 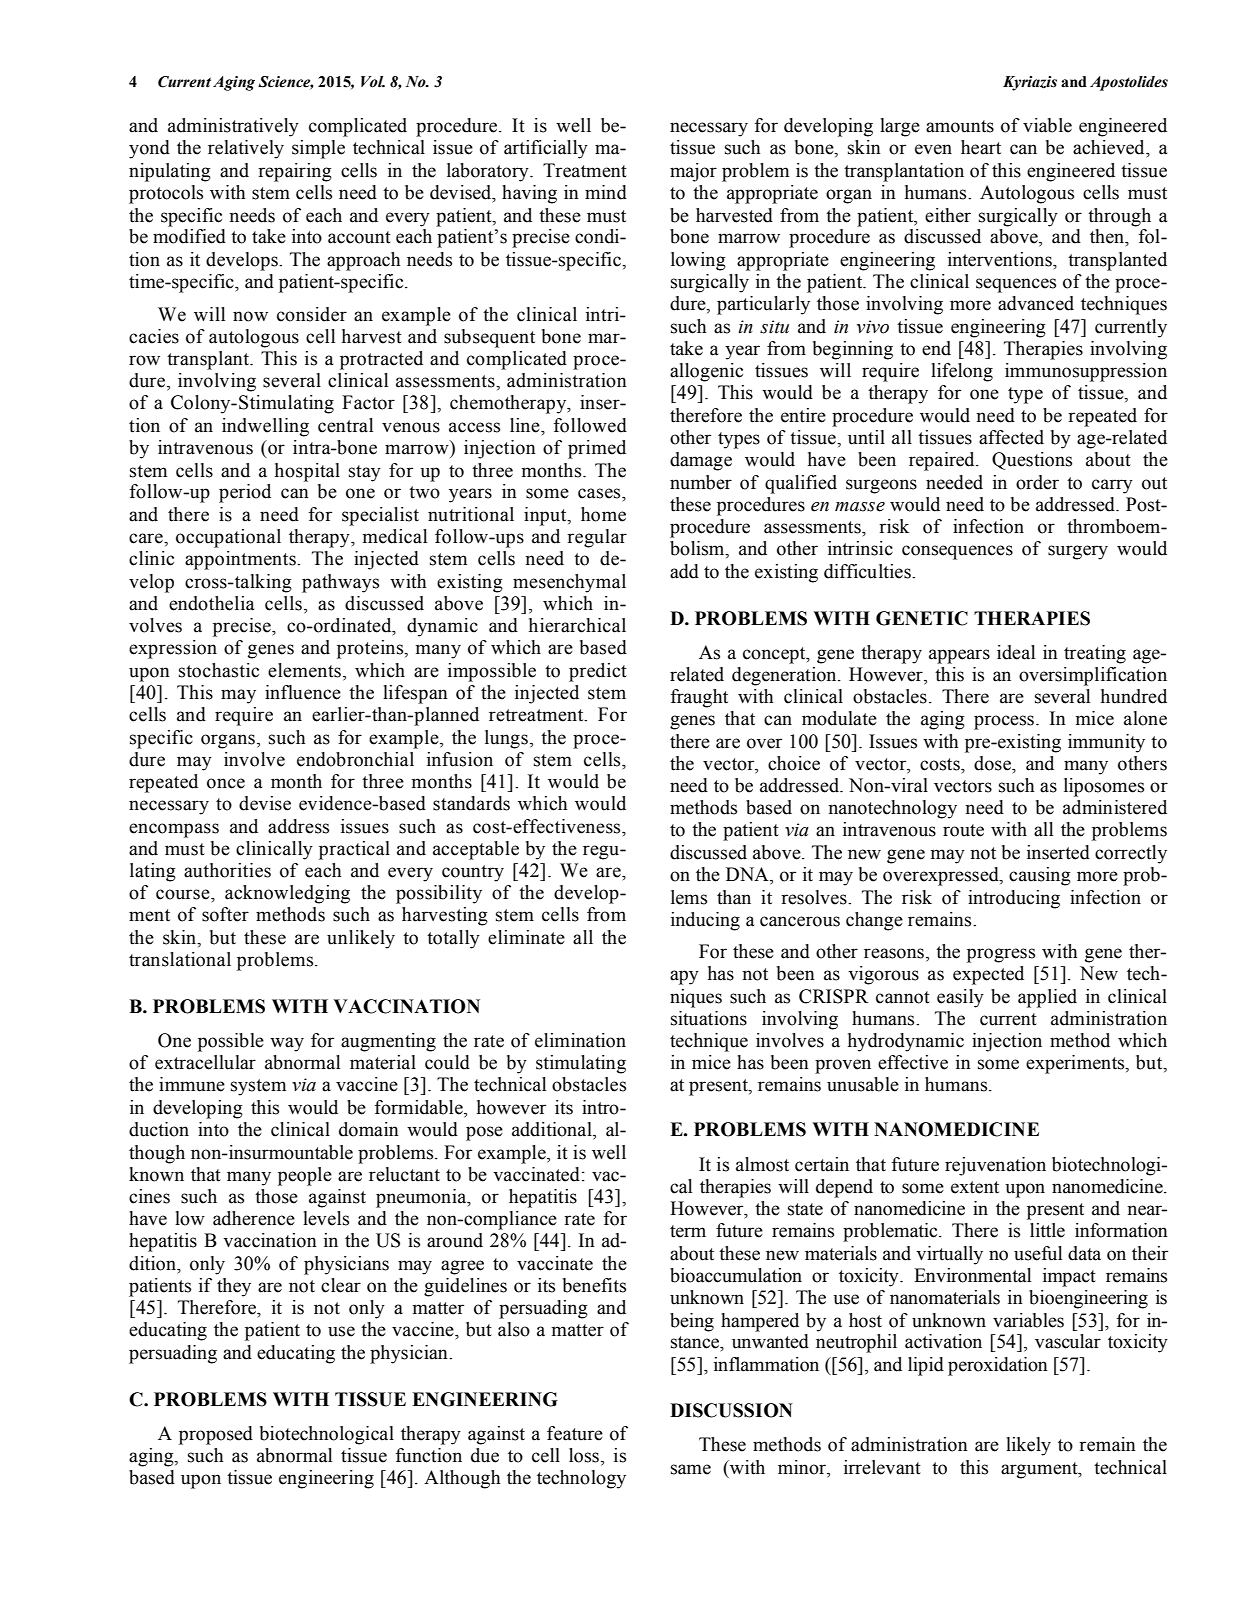 I want to click on repairing, so click(x=295, y=172).
